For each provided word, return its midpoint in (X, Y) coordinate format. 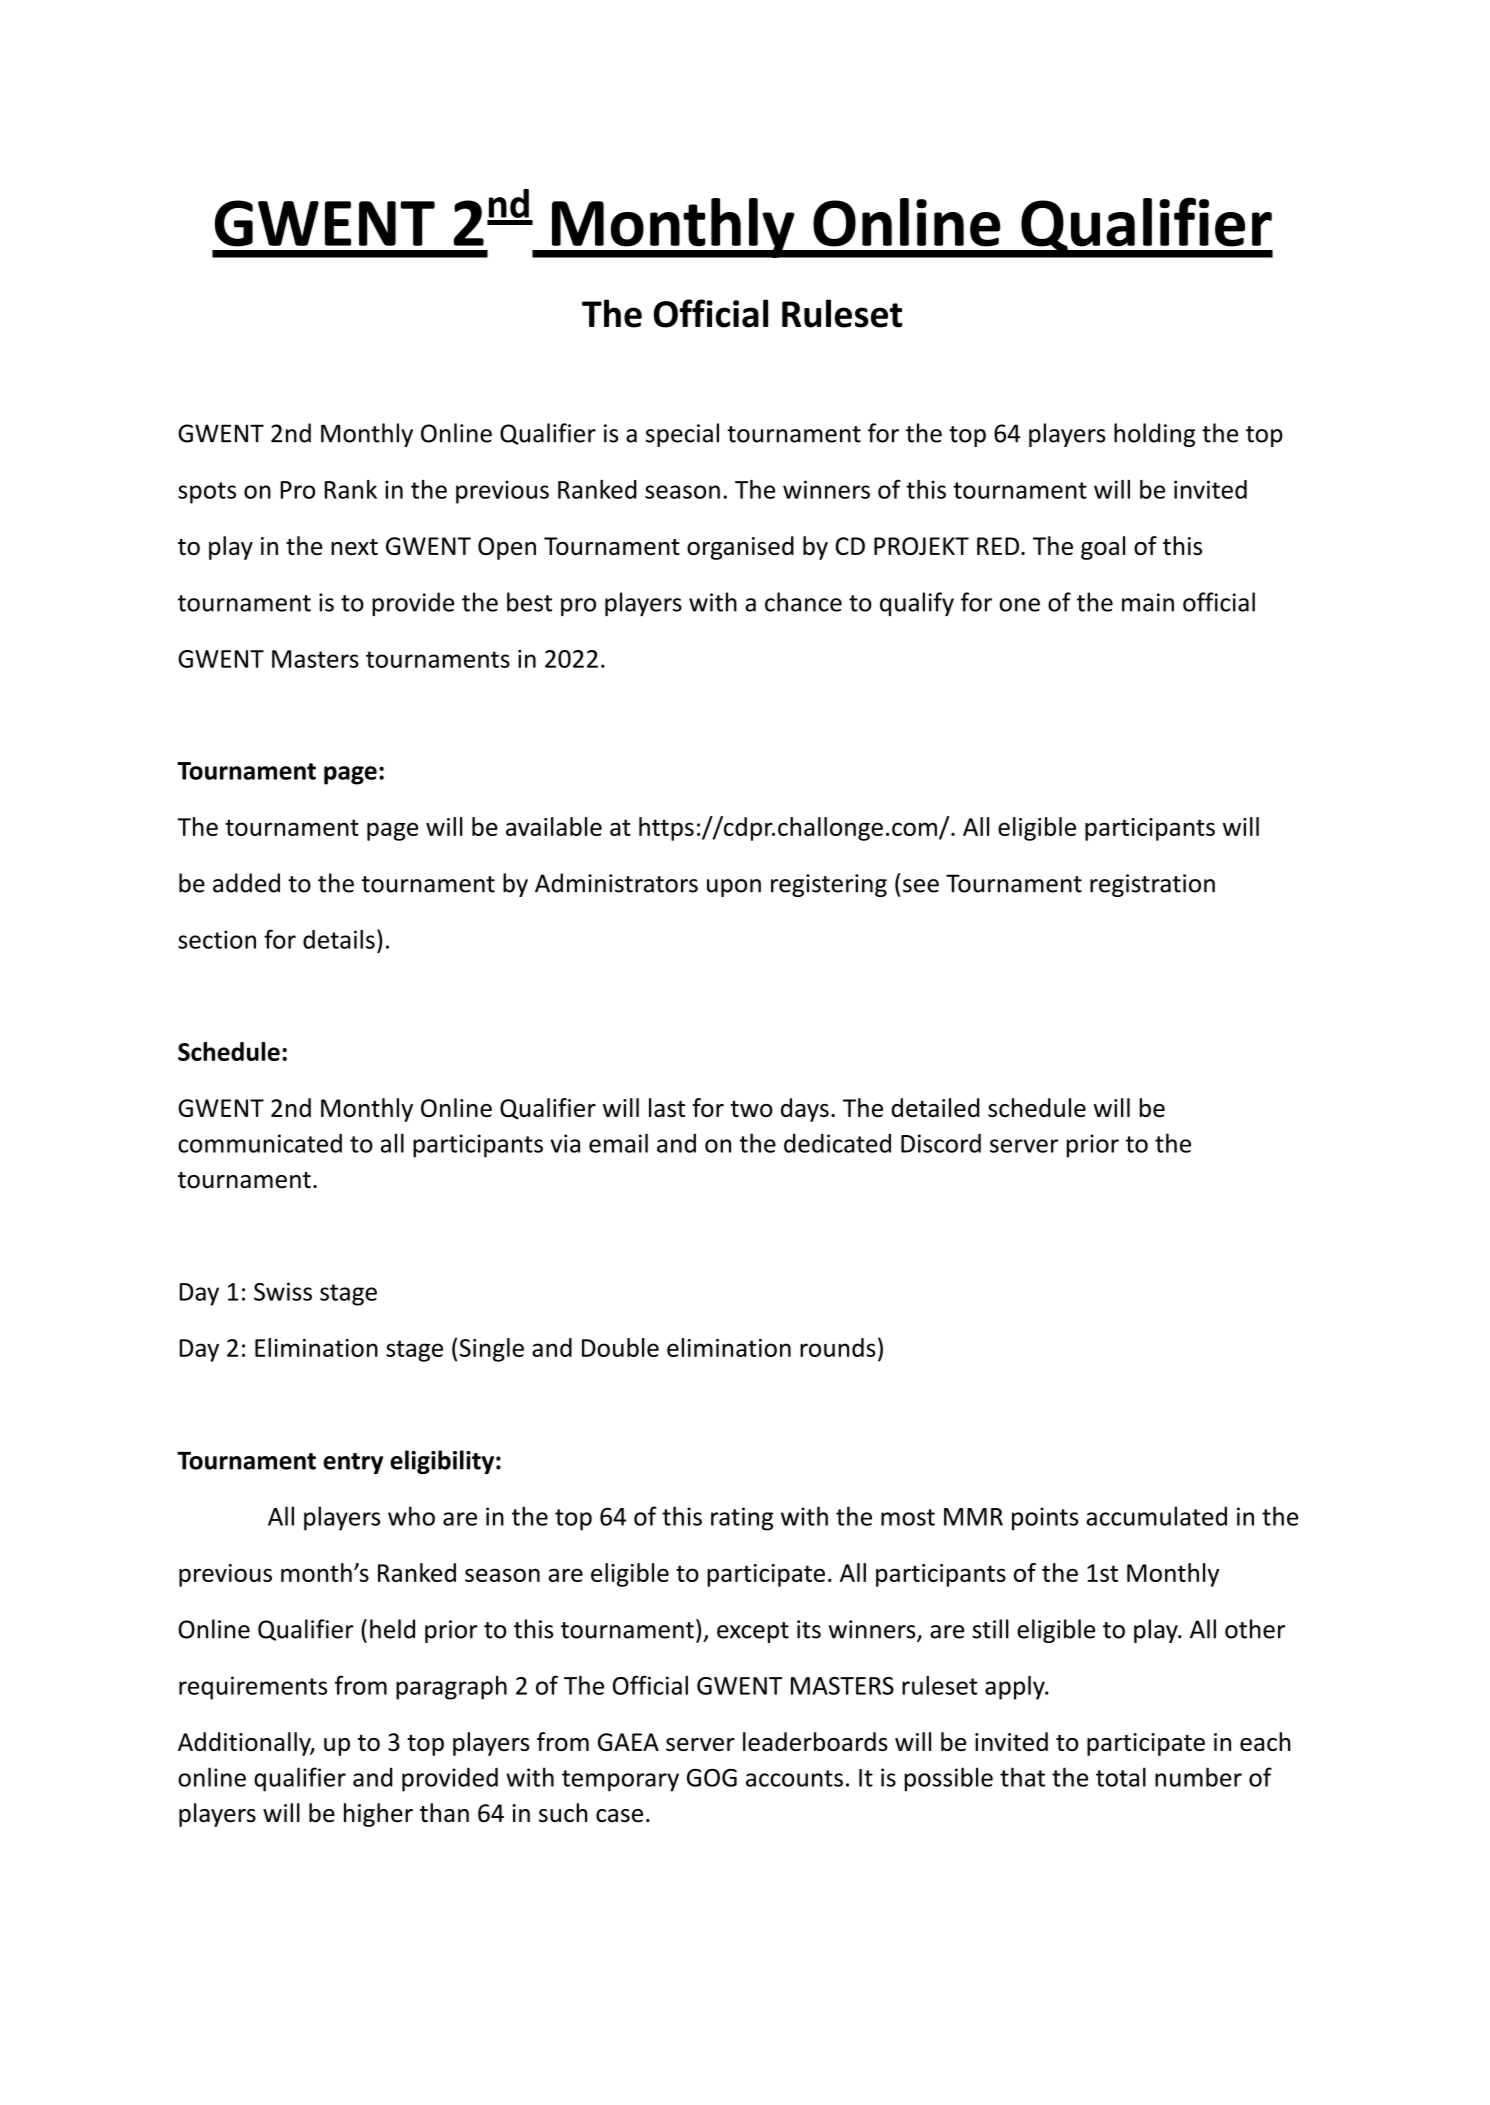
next (354, 547)
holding (1154, 435)
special (682, 435)
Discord (941, 1143)
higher (378, 1815)
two (752, 1109)
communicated (260, 1143)
